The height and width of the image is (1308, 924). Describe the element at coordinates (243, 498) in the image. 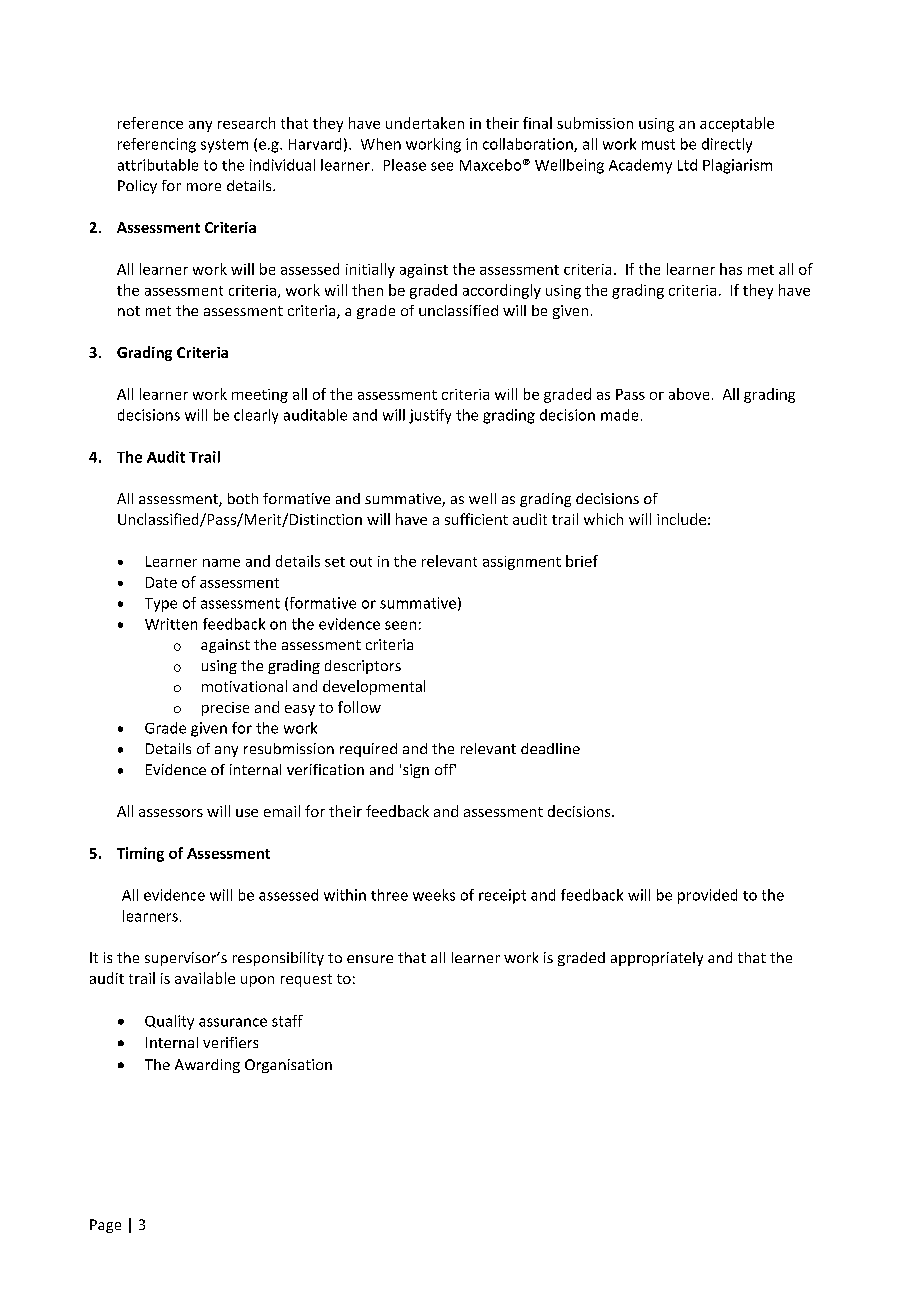

I see `both` at that location.
